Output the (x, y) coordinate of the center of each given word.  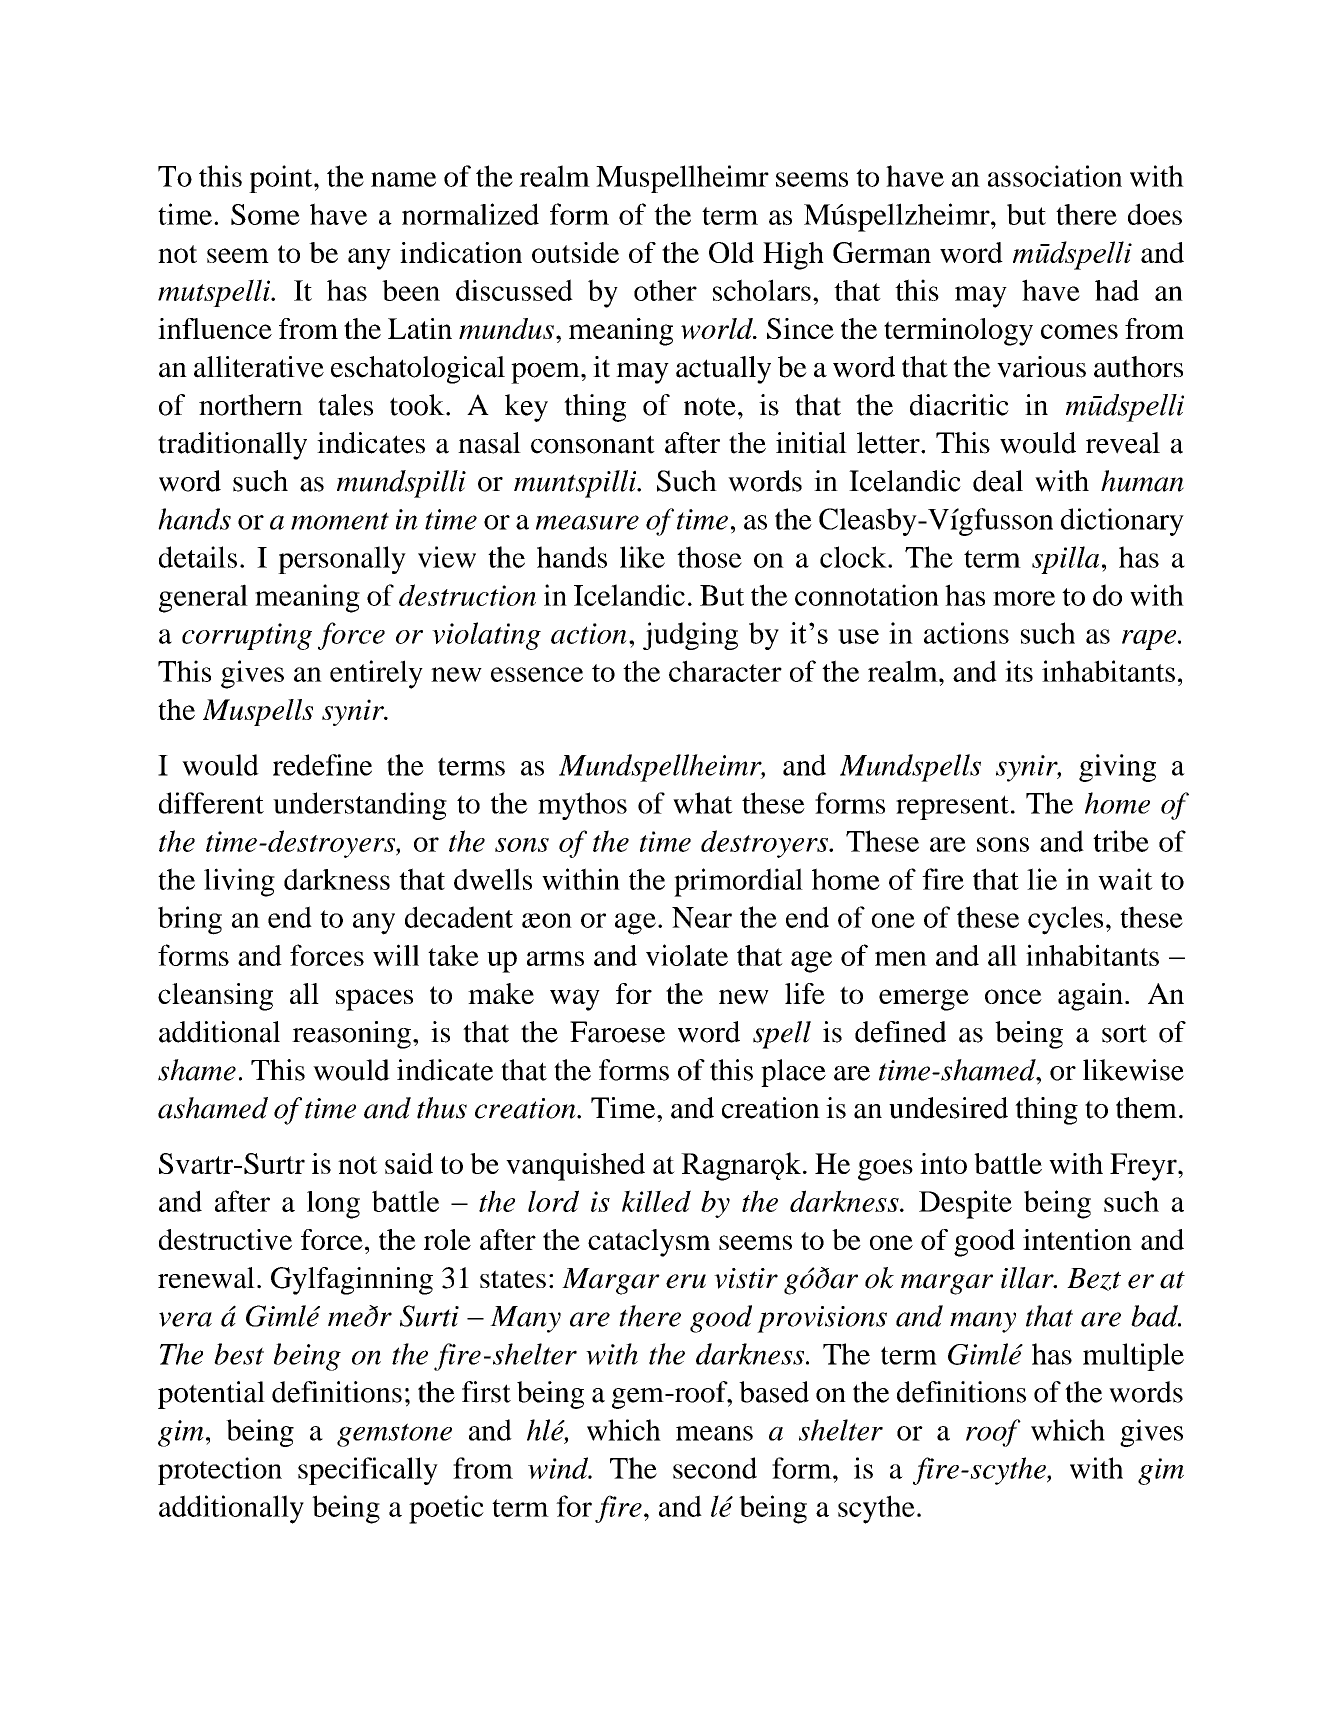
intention (1077, 1239)
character (725, 671)
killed (656, 1201)
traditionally (232, 446)
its (1019, 671)
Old (731, 252)
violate (687, 955)
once (1013, 996)
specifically (368, 1471)
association (1055, 176)
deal (998, 481)
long (333, 1205)
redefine (322, 765)
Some (265, 214)
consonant (593, 444)
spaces (374, 1000)
